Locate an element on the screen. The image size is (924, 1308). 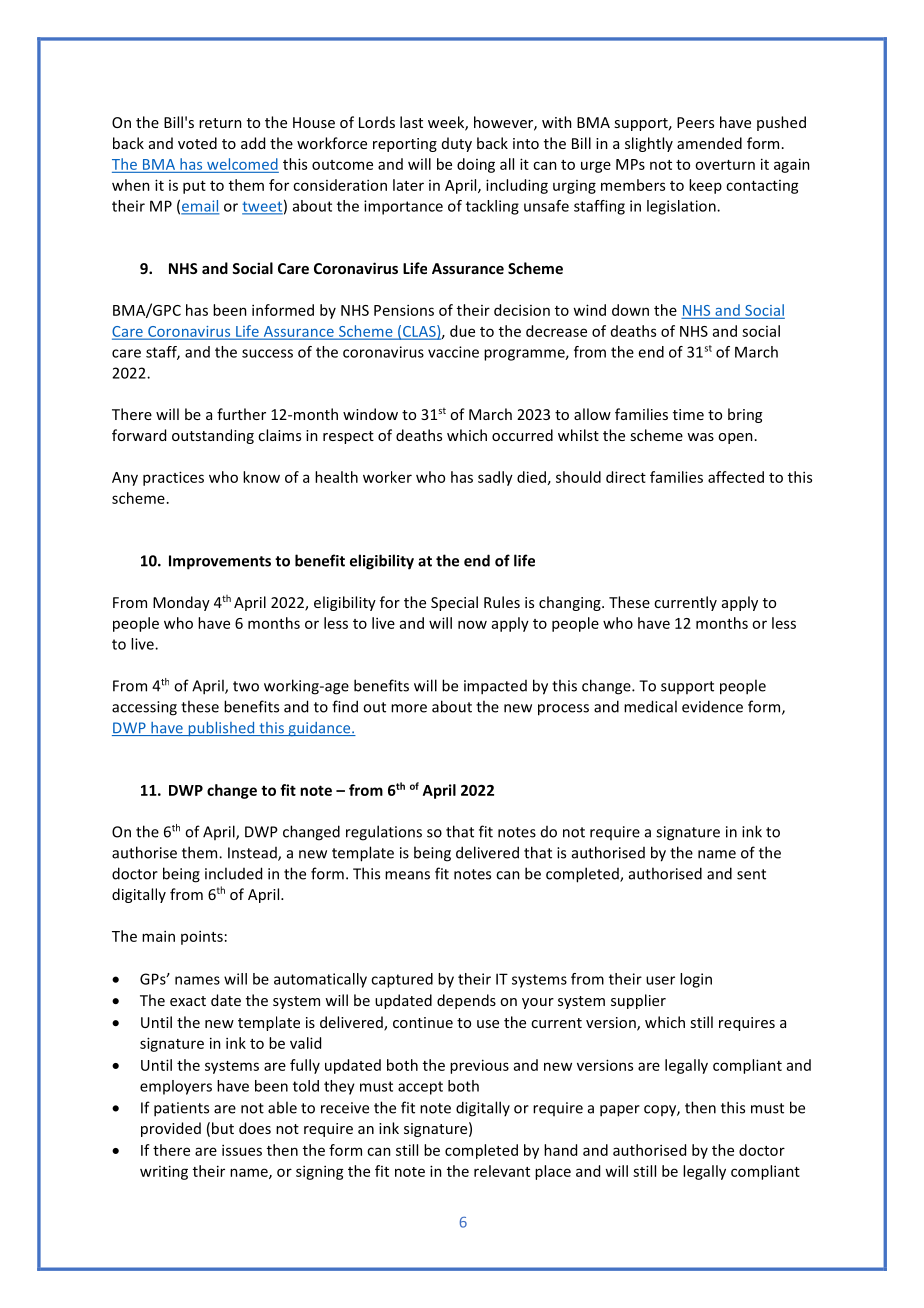
Monday is located at coordinates (181, 603).
